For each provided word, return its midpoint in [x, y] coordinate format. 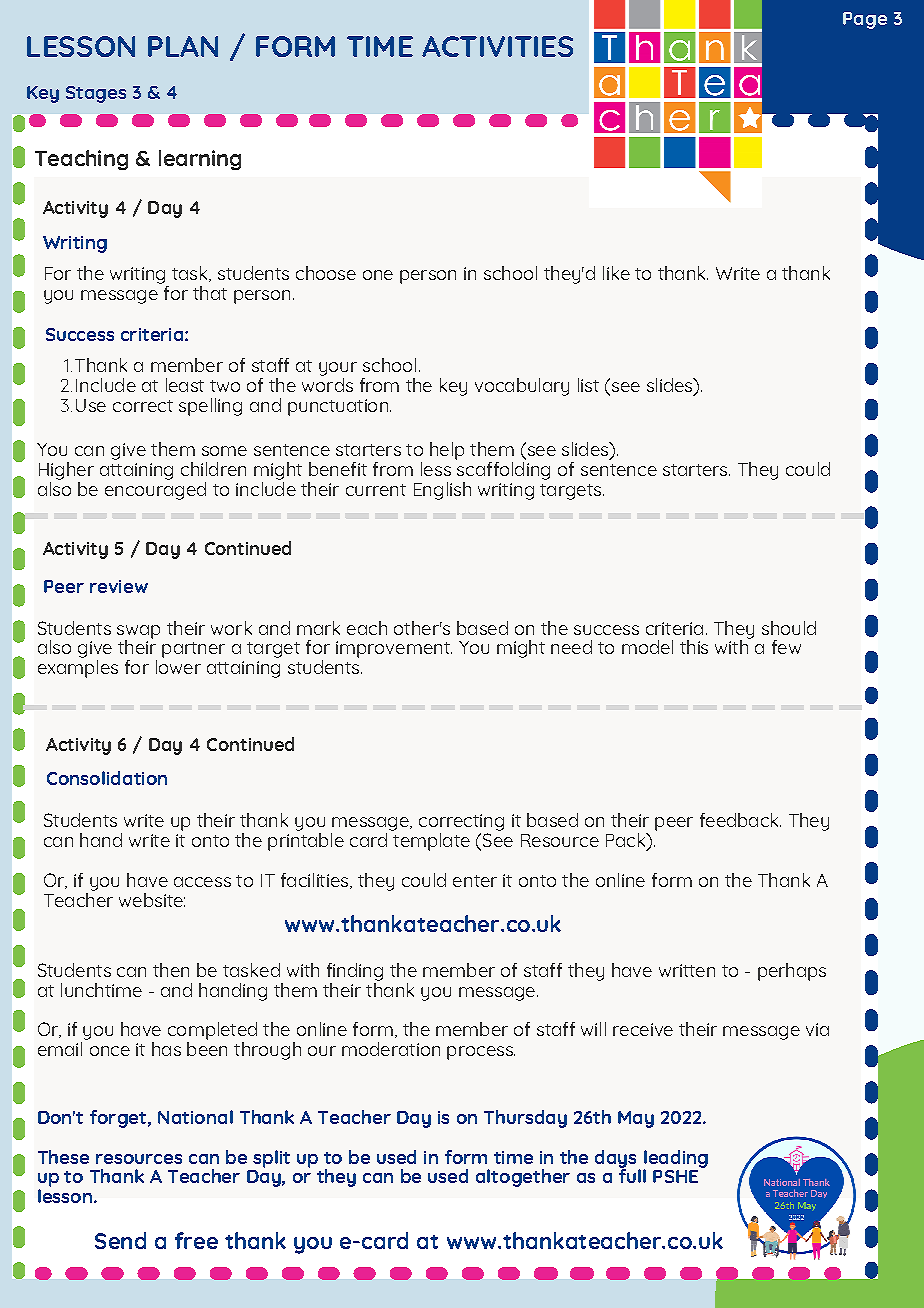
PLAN [183, 46]
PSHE [675, 1176]
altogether [523, 1178]
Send [120, 1240]
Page [865, 20]
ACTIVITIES [497, 46]
